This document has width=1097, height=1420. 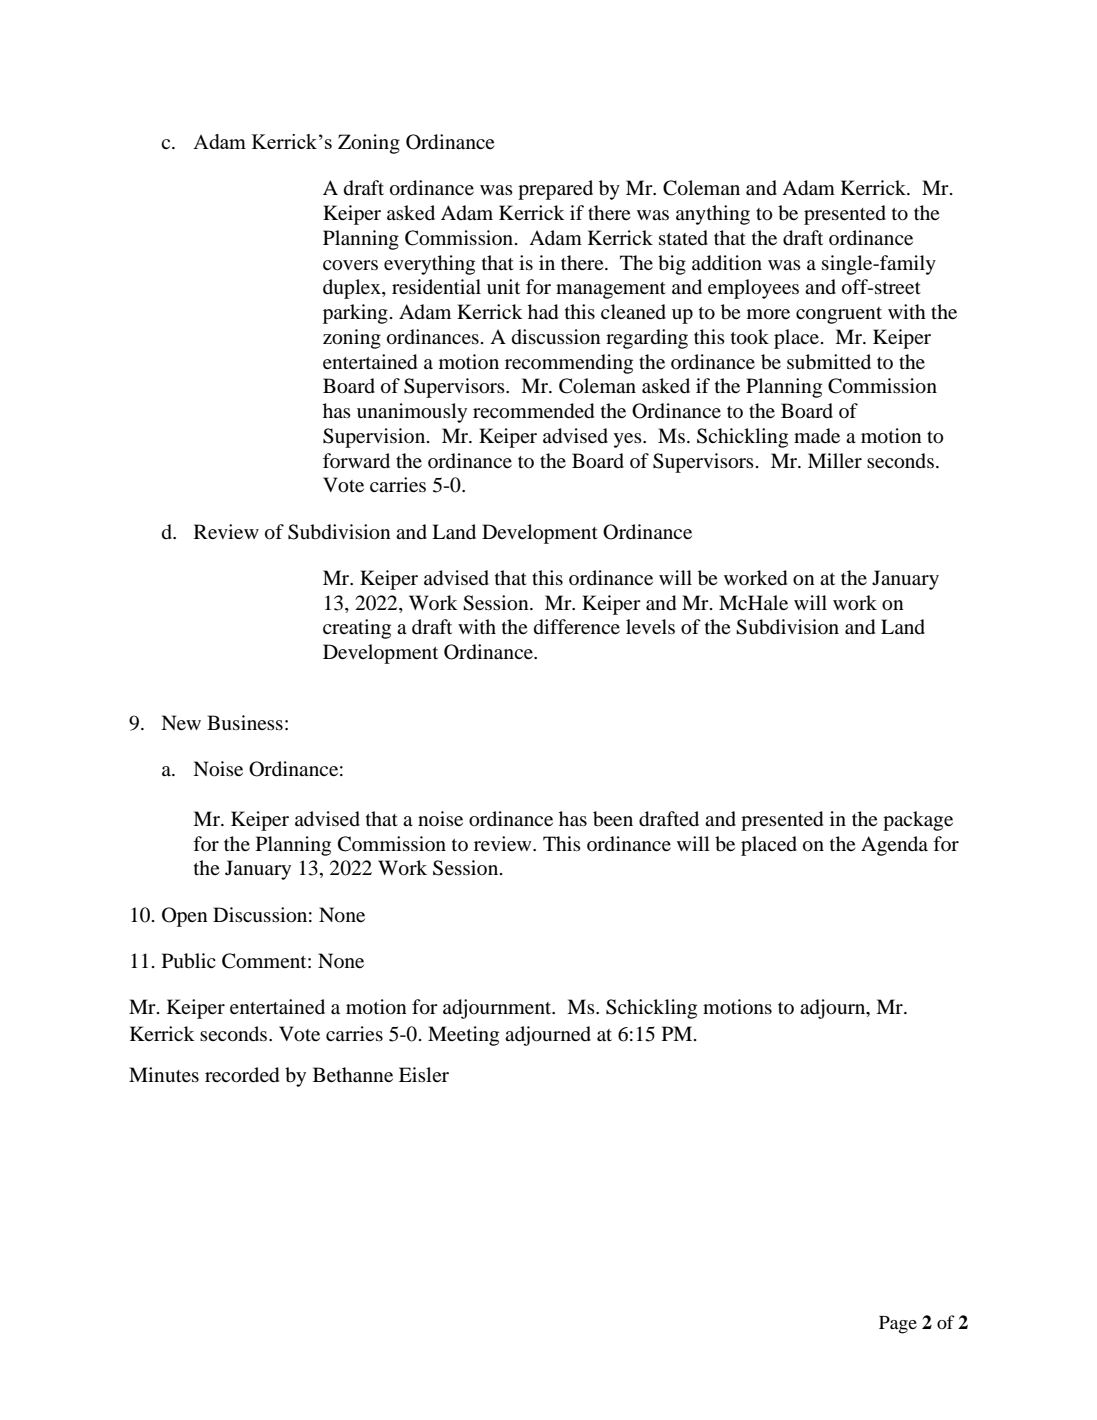 I want to click on Page, so click(x=898, y=1325).
